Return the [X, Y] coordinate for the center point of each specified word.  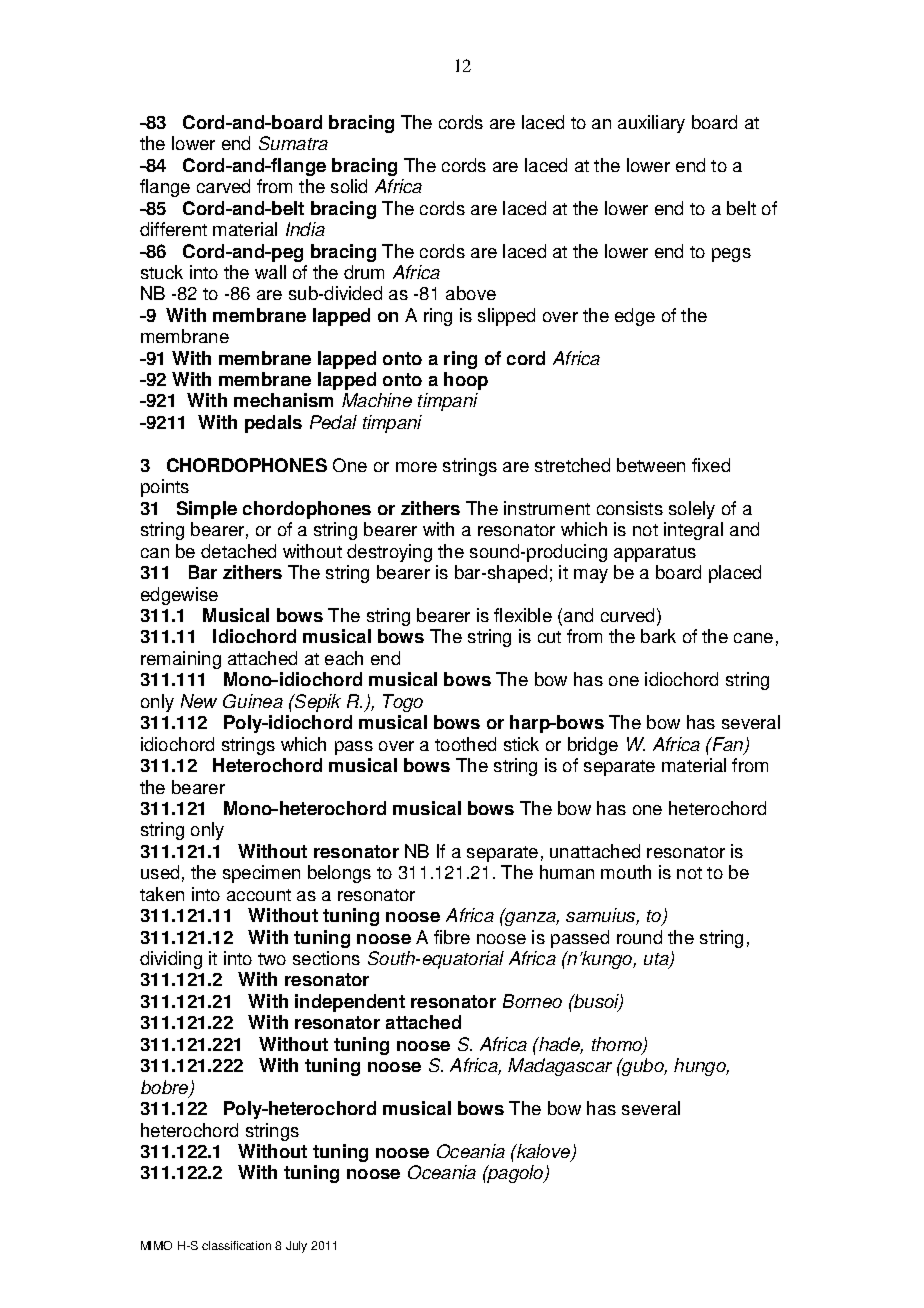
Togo [403, 703]
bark [658, 636]
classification [236, 1245]
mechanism [283, 400]
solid [349, 186]
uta [657, 960]
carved [223, 186]
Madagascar [560, 1067]
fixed [711, 465]
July [296, 1247]
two [272, 959]
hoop [466, 381]
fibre [452, 937]
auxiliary [651, 124]
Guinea [253, 701]
